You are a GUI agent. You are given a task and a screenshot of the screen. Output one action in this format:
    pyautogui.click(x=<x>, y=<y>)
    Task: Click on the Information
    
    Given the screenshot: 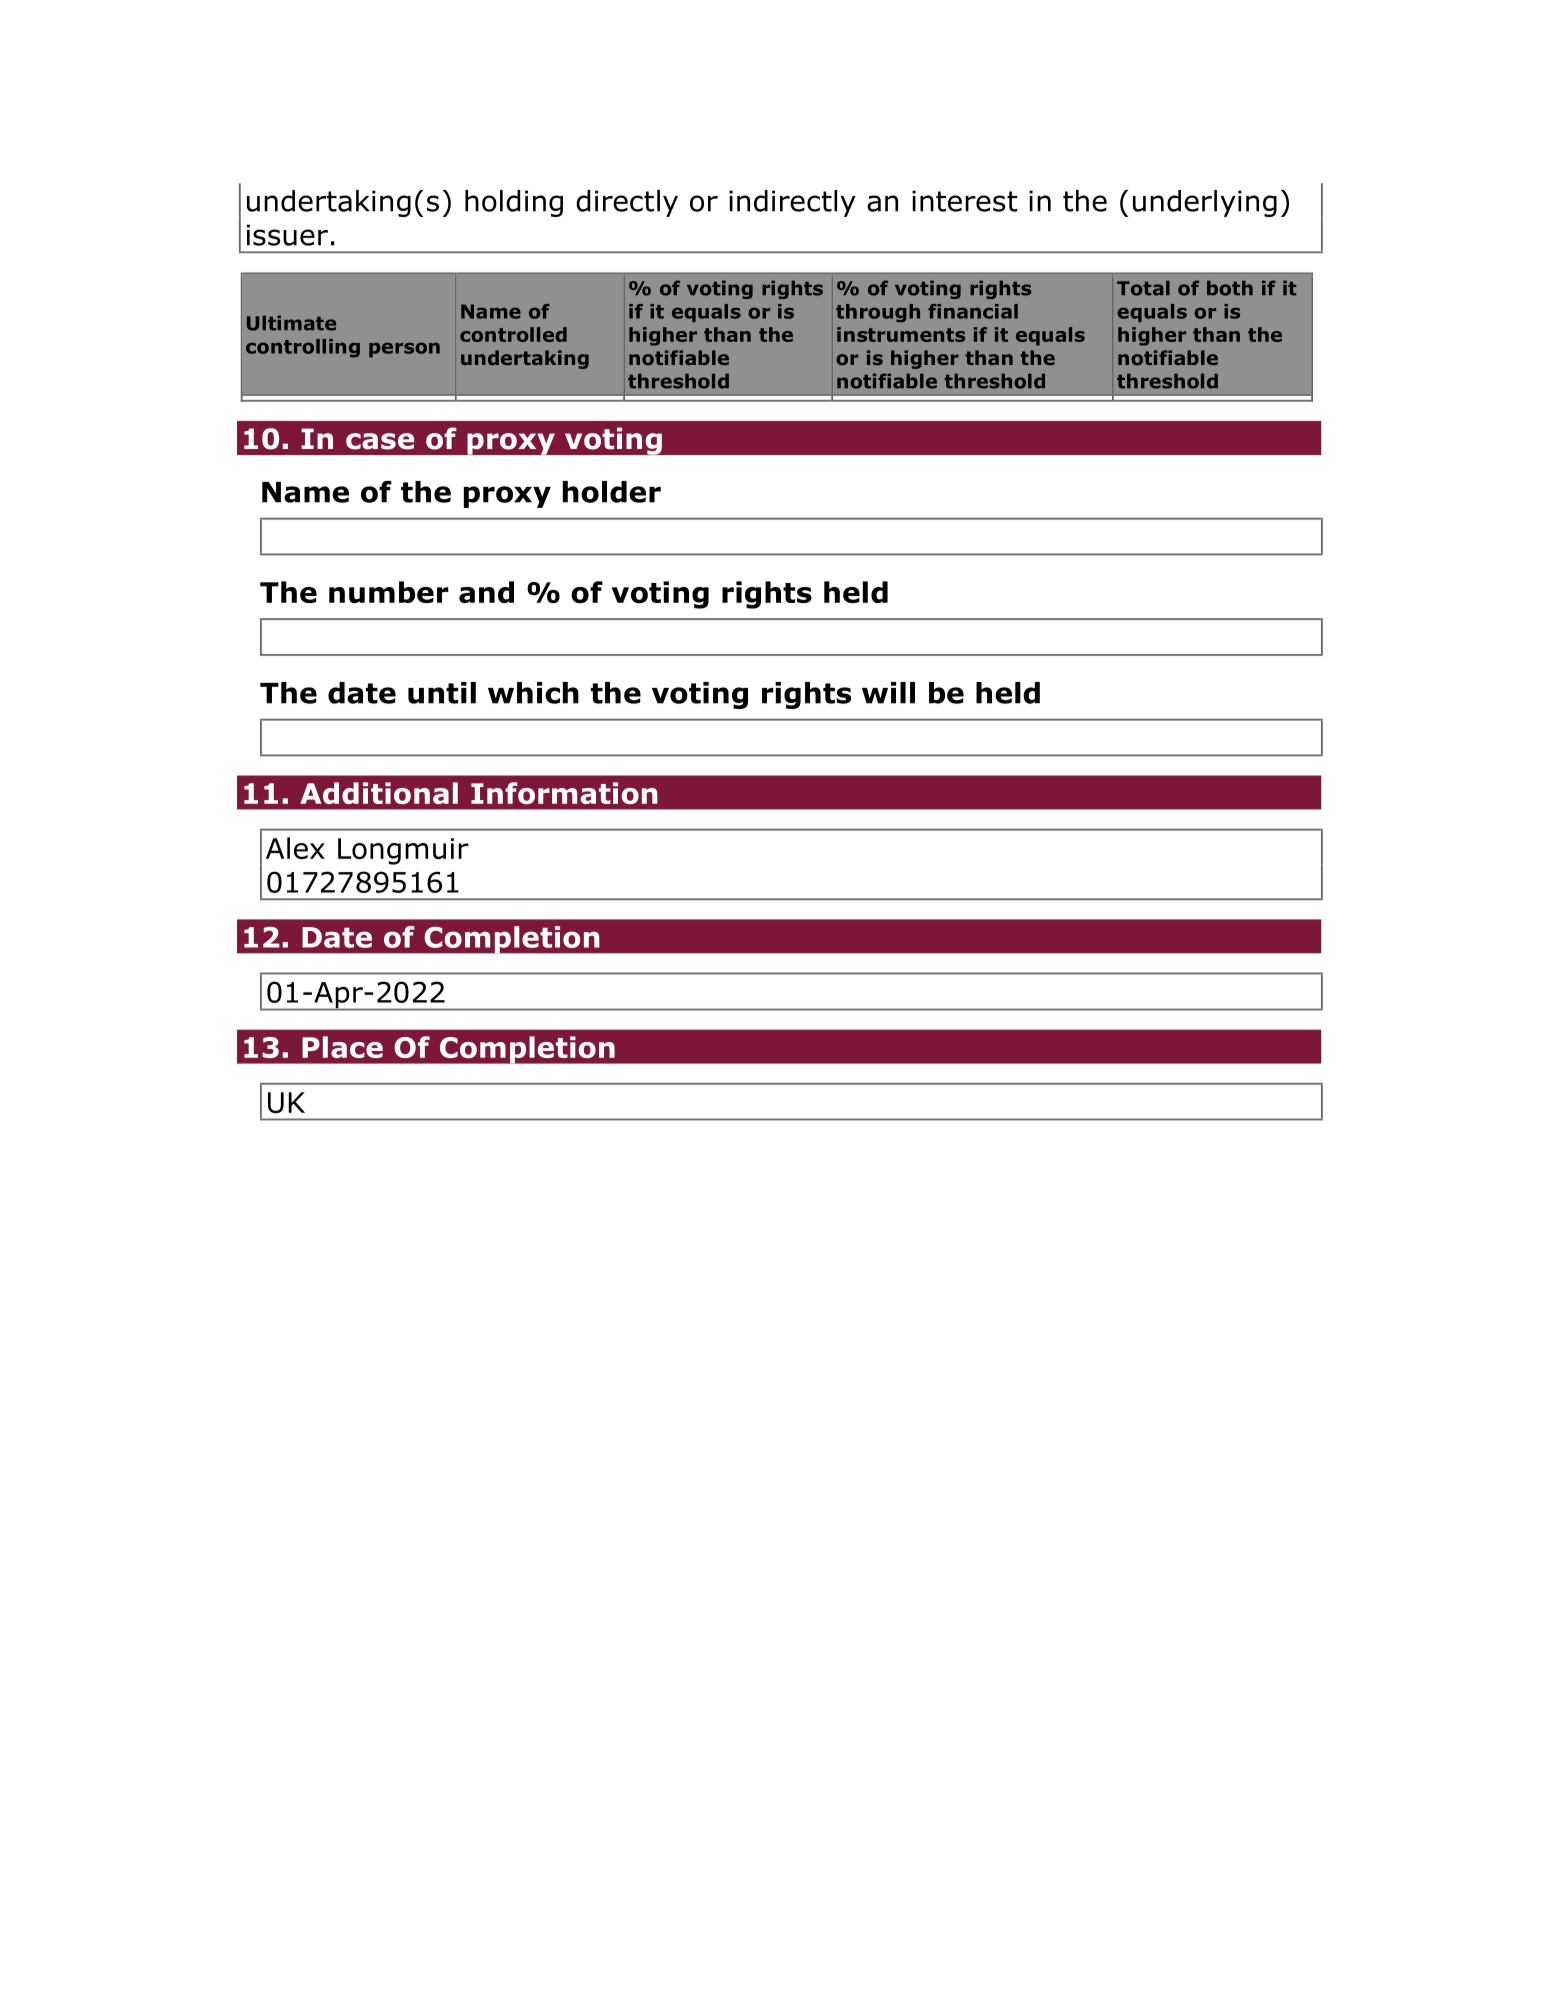 What is the action you would take?
    pyautogui.click(x=564, y=793)
